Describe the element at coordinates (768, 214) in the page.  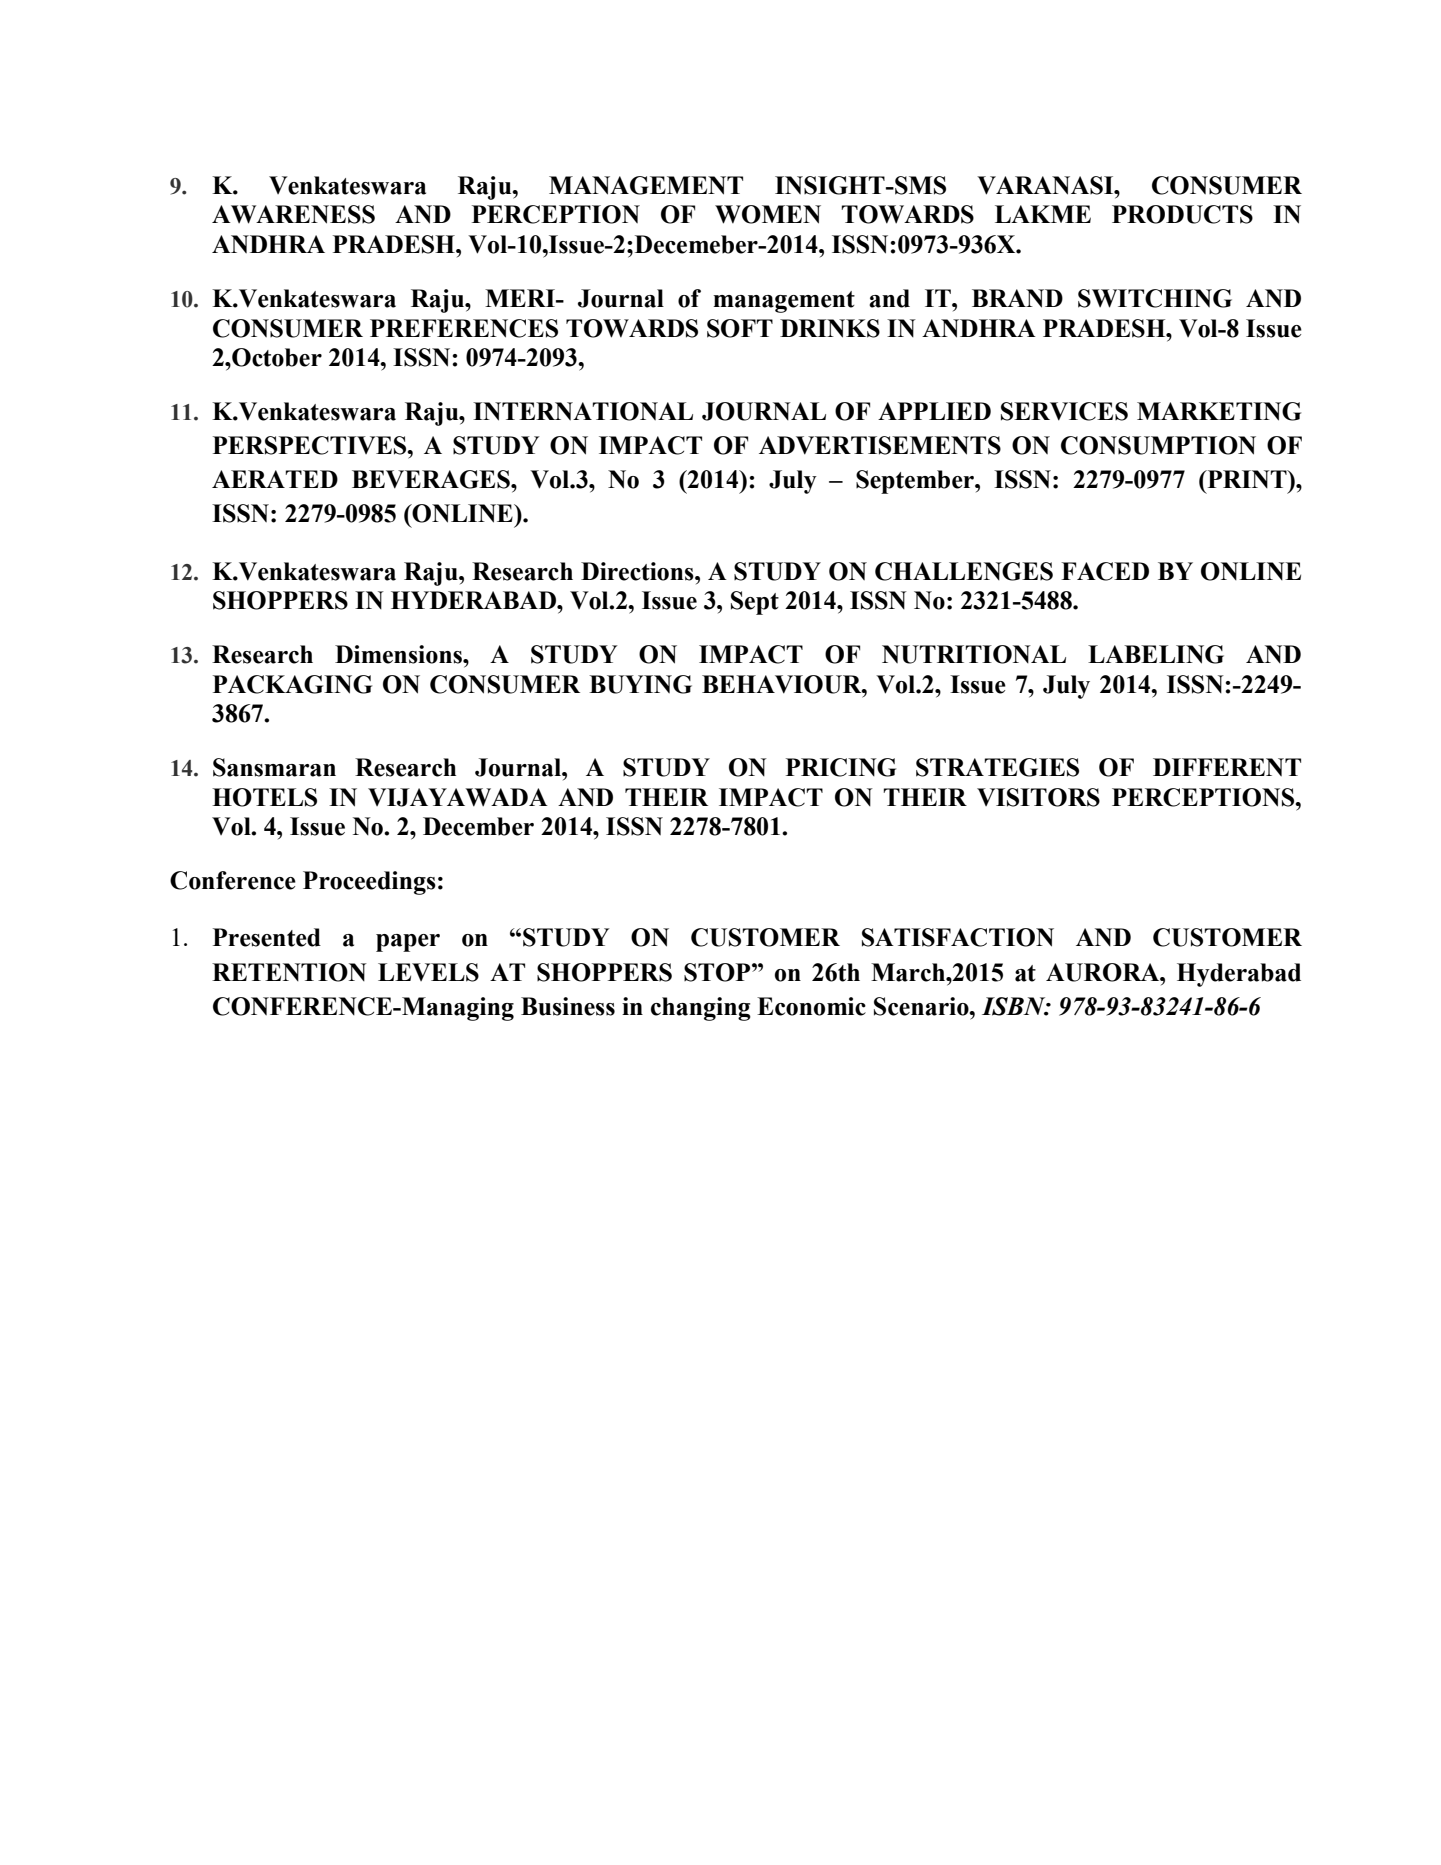
I see `WOMEN` at that location.
